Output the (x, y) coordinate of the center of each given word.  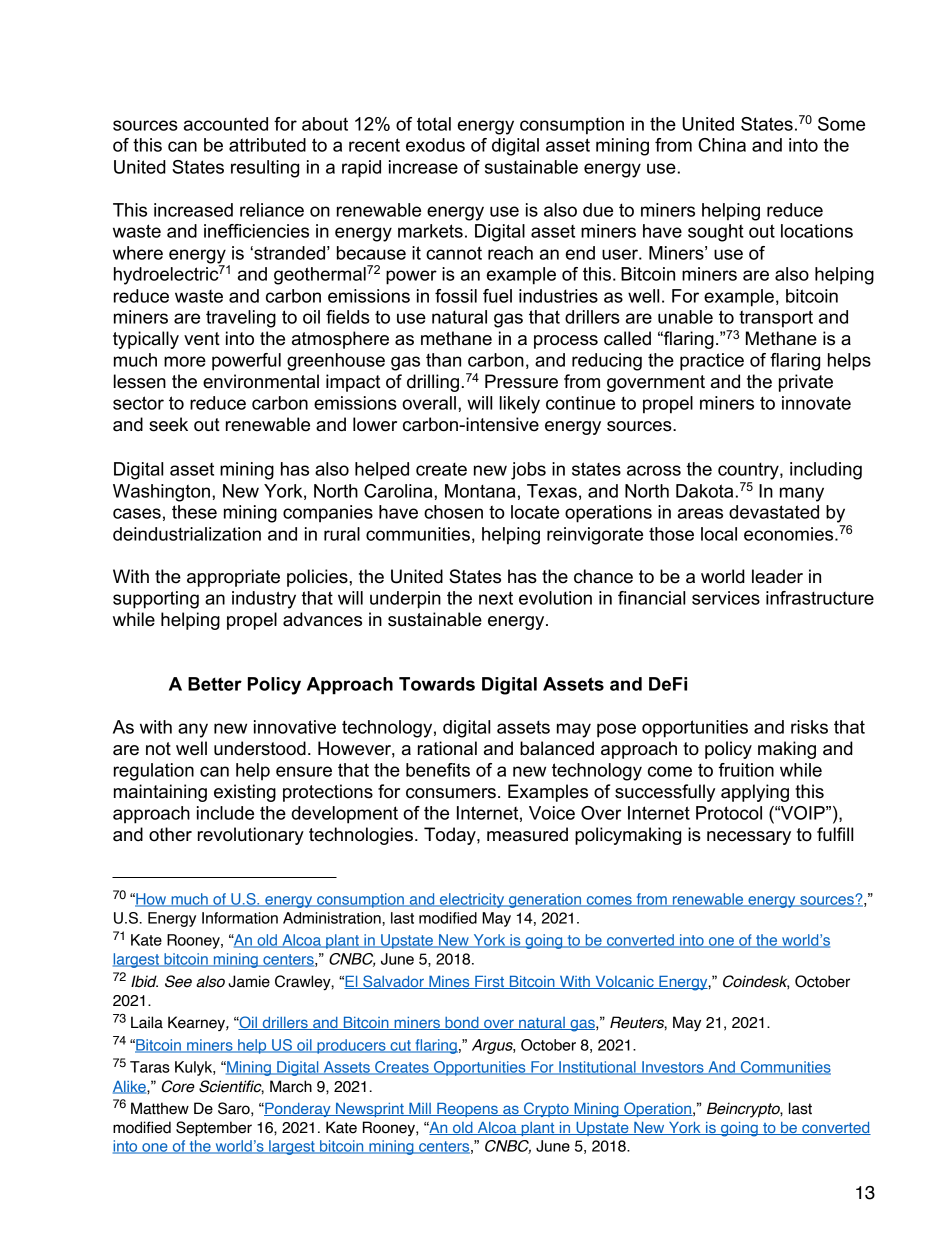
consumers (451, 793)
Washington (161, 493)
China (722, 145)
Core (178, 1086)
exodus (435, 145)
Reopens (467, 1110)
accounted (226, 124)
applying (755, 793)
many (802, 494)
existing (245, 793)
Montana (480, 491)
